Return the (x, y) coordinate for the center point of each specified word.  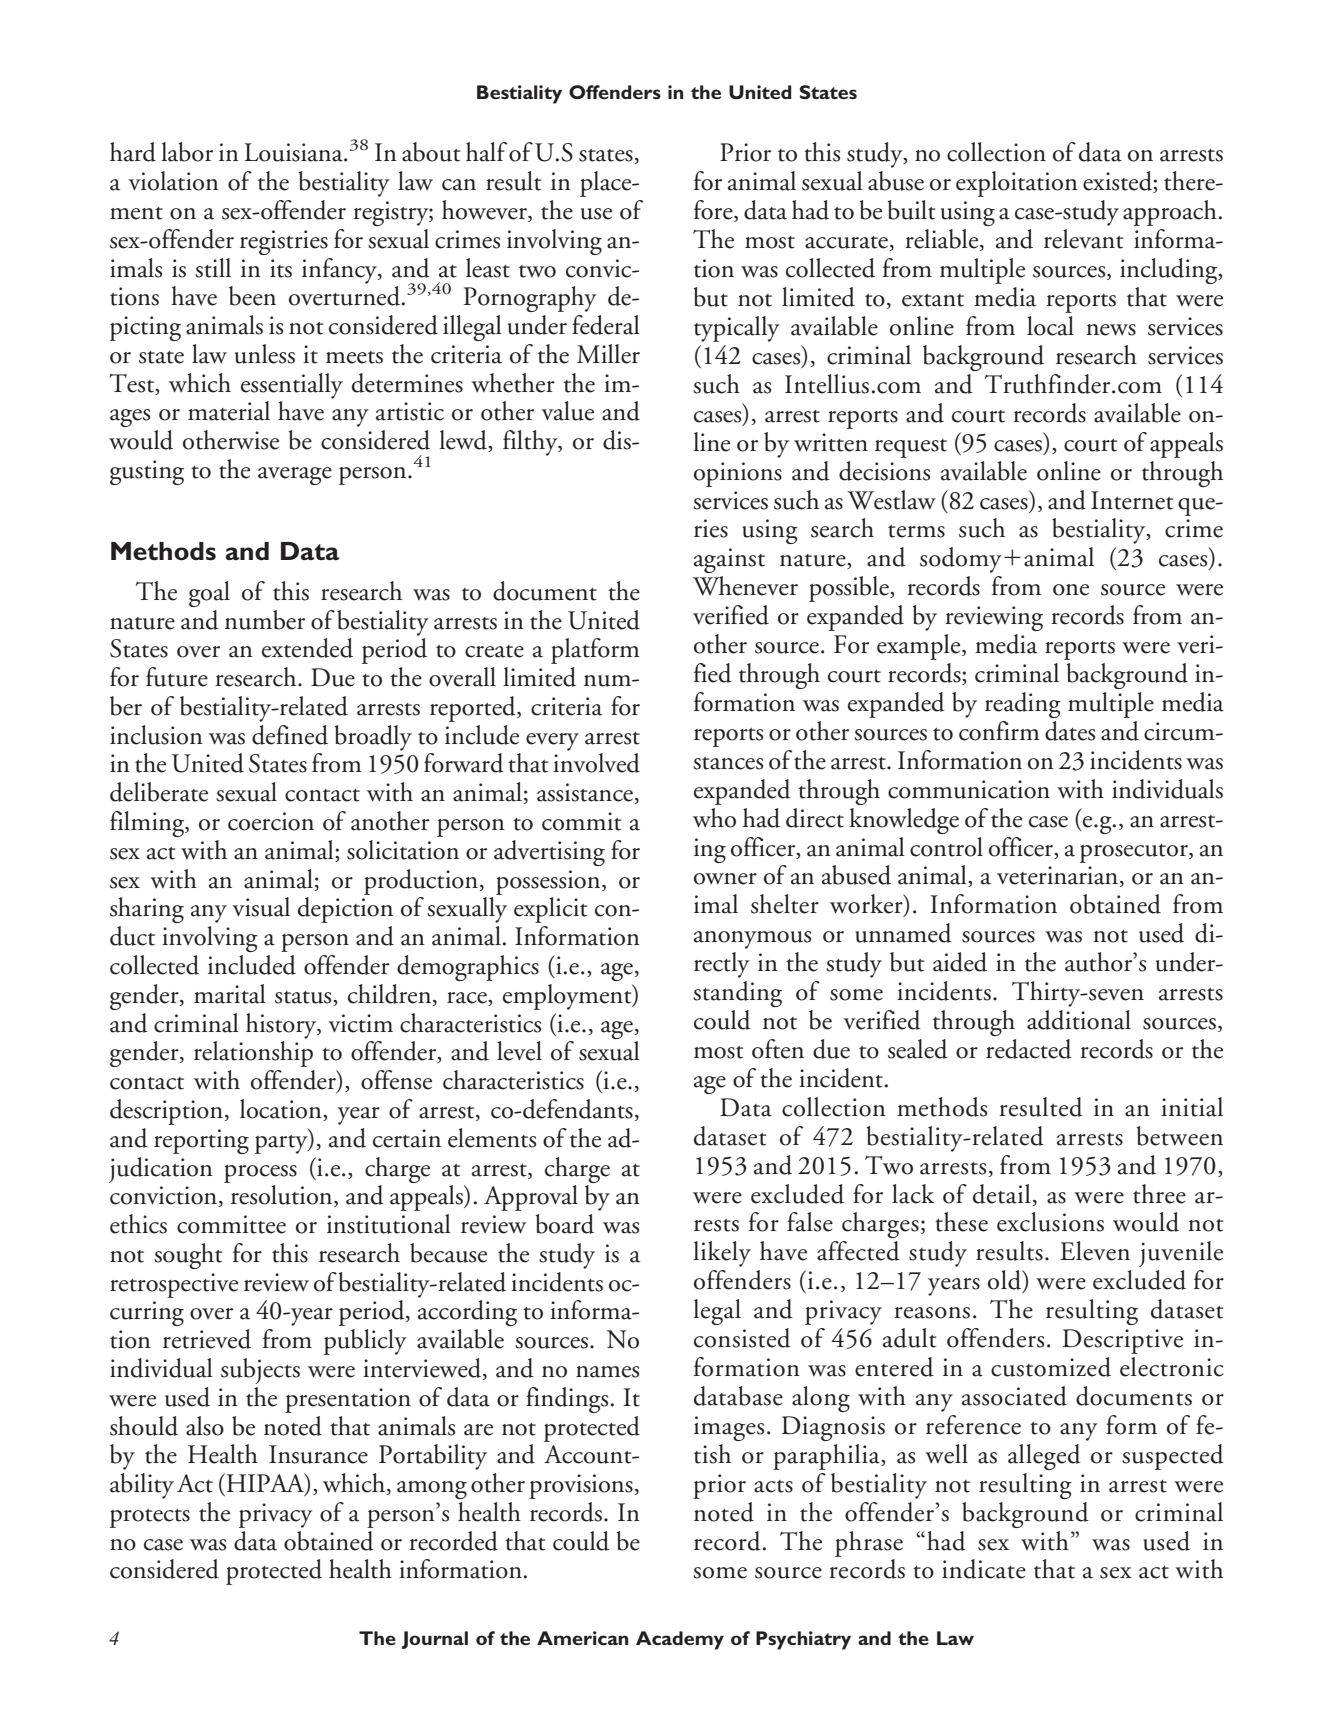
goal (209, 594)
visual (261, 907)
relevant (1084, 239)
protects (150, 1518)
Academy (680, 1640)
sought (188, 1256)
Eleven (1095, 1251)
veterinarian (1057, 875)
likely (722, 1254)
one (1071, 590)
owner (725, 879)
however (485, 211)
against (729, 560)
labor (187, 152)
